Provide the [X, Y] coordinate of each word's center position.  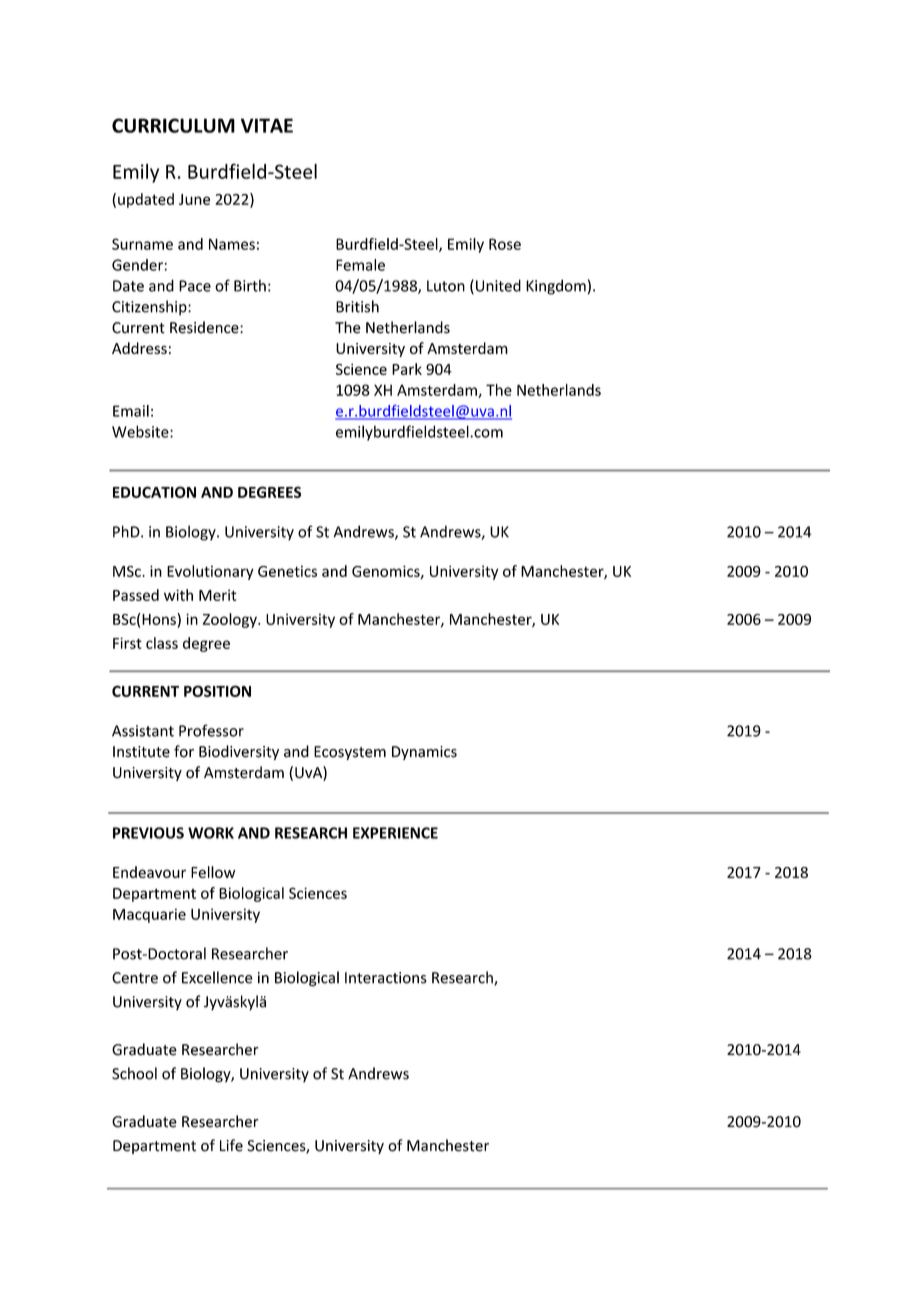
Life [231, 1145]
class [162, 643]
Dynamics [424, 753]
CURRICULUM [173, 125]
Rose [505, 244]
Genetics [287, 571]
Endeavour [149, 872]
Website [141, 431]
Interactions [386, 978]
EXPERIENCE [395, 833]
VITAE [267, 125]
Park [407, 369]
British [357, 306]
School [134, 1073]
